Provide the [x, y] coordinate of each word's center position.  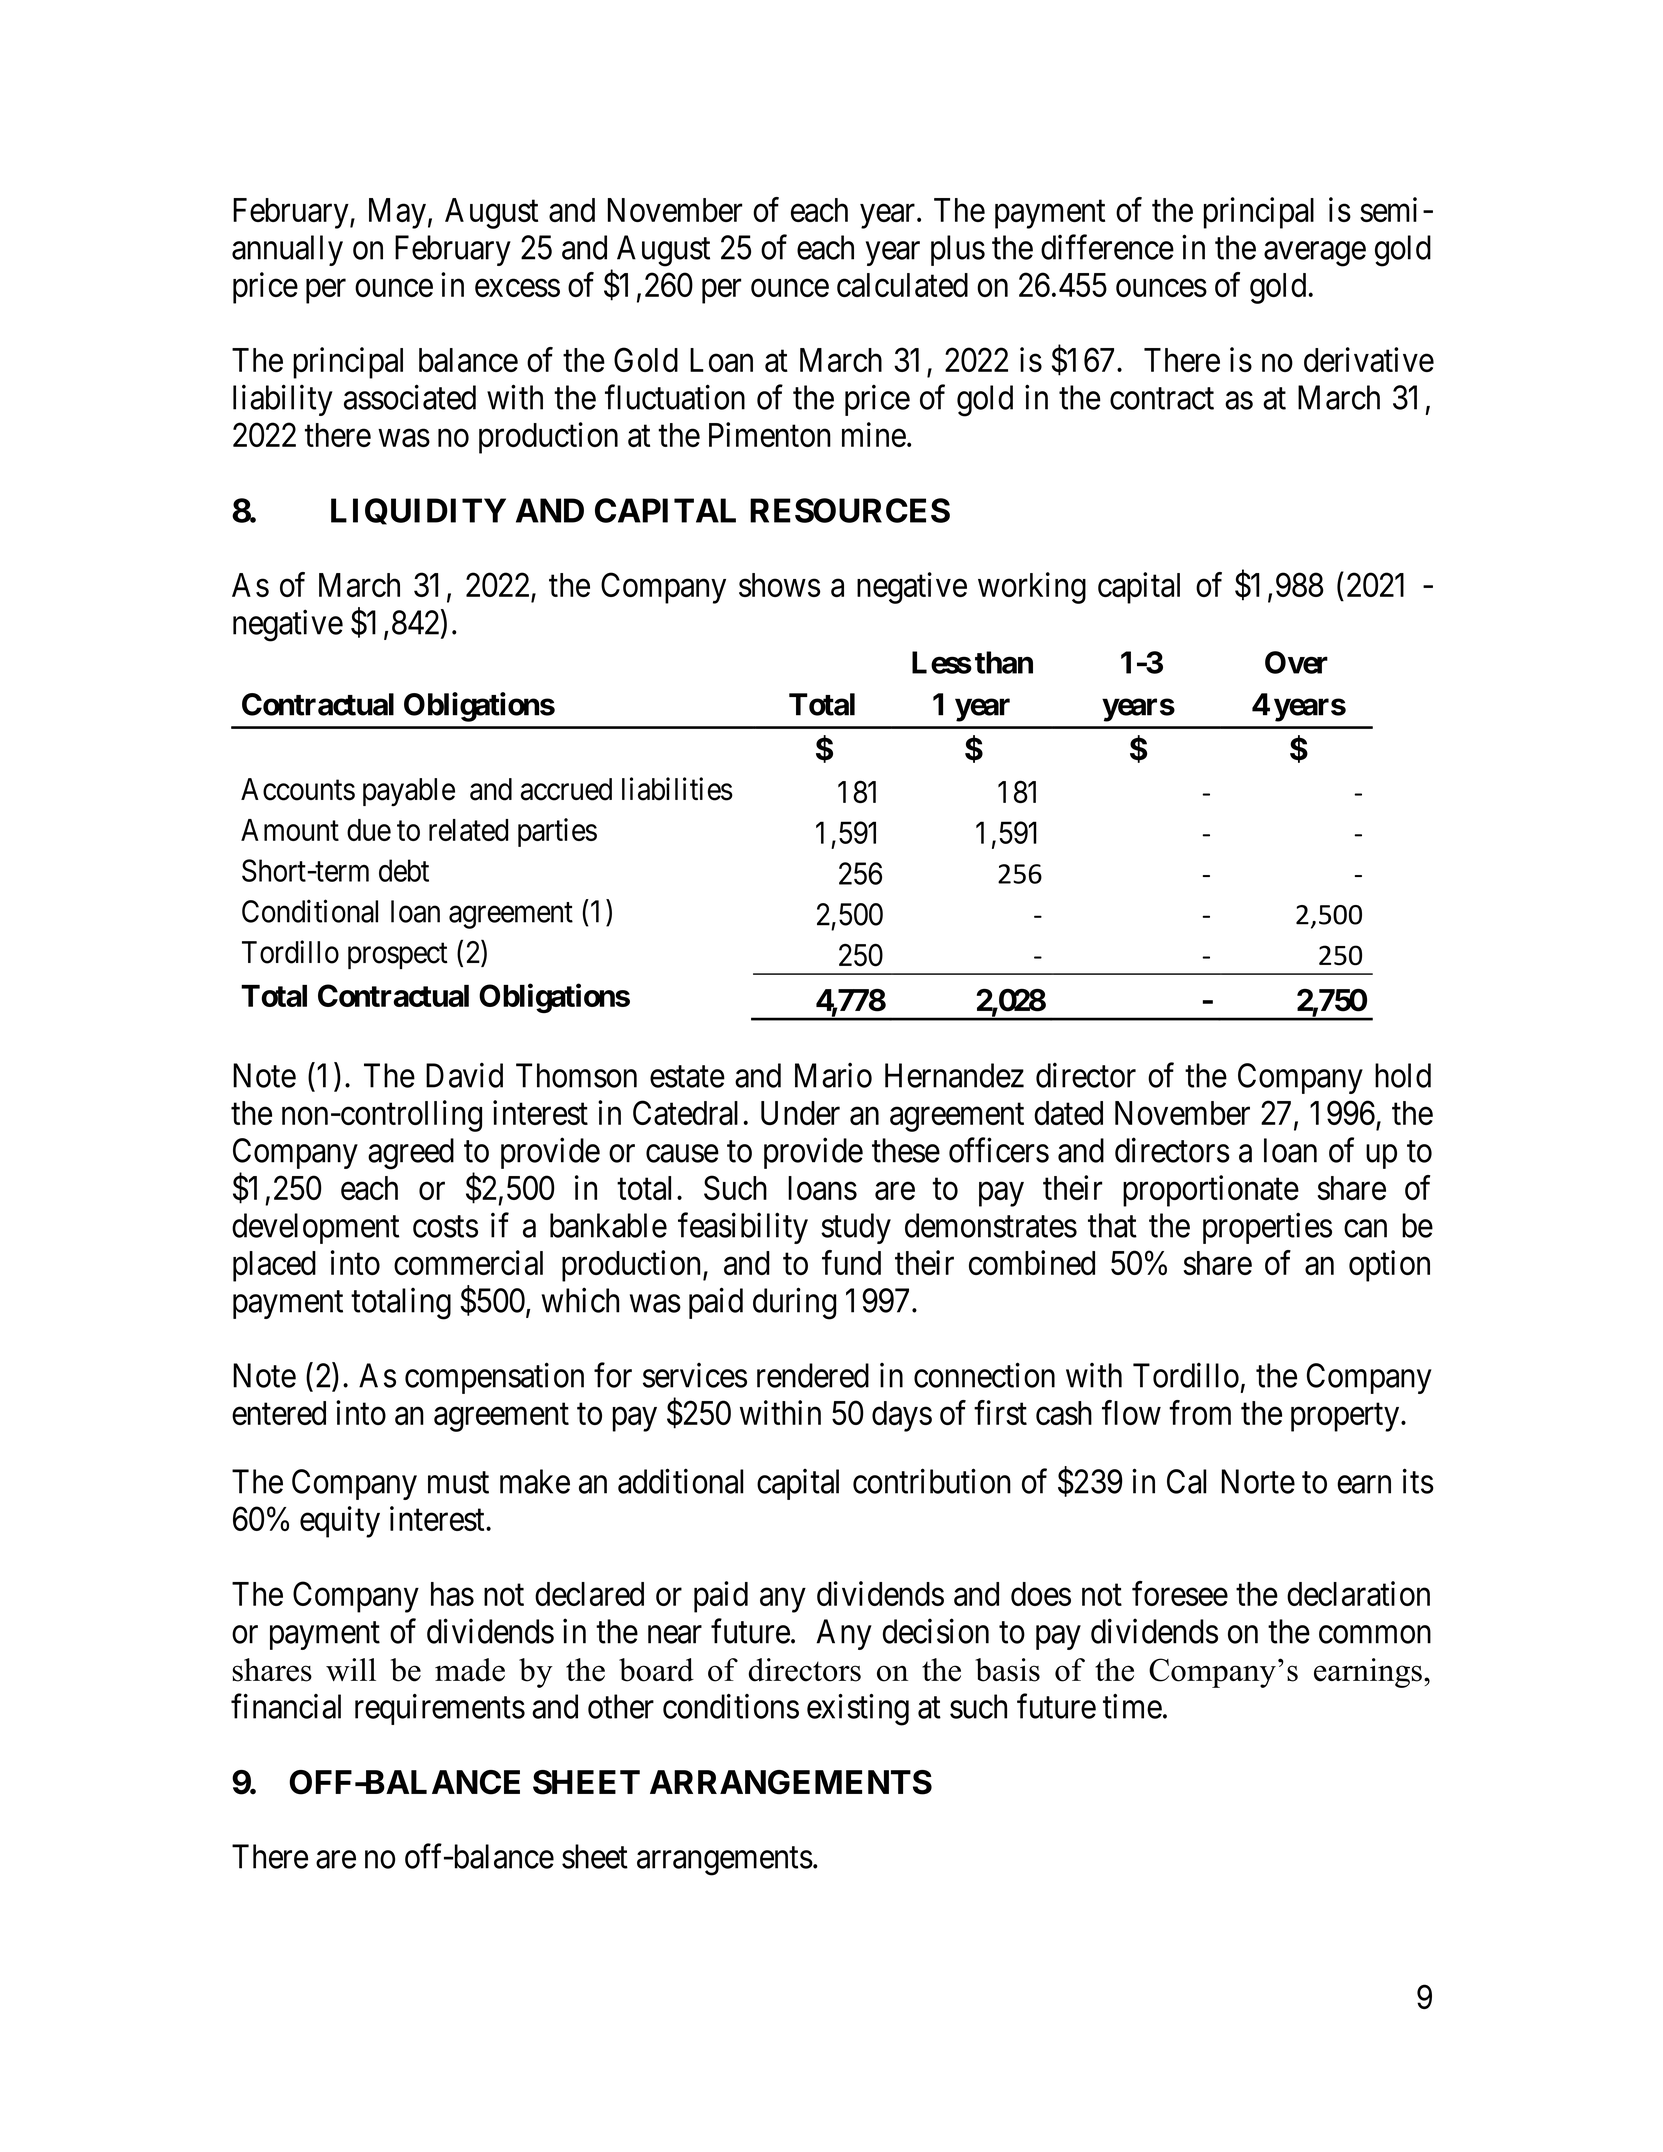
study [856, 1228]
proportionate [1211, 1191]
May [397, 213]
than [1004, 662]
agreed [411, 1154]
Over [1296, 662]
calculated [902, 285]
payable [409, 792]
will [351, 1669]
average [1315, 254]
